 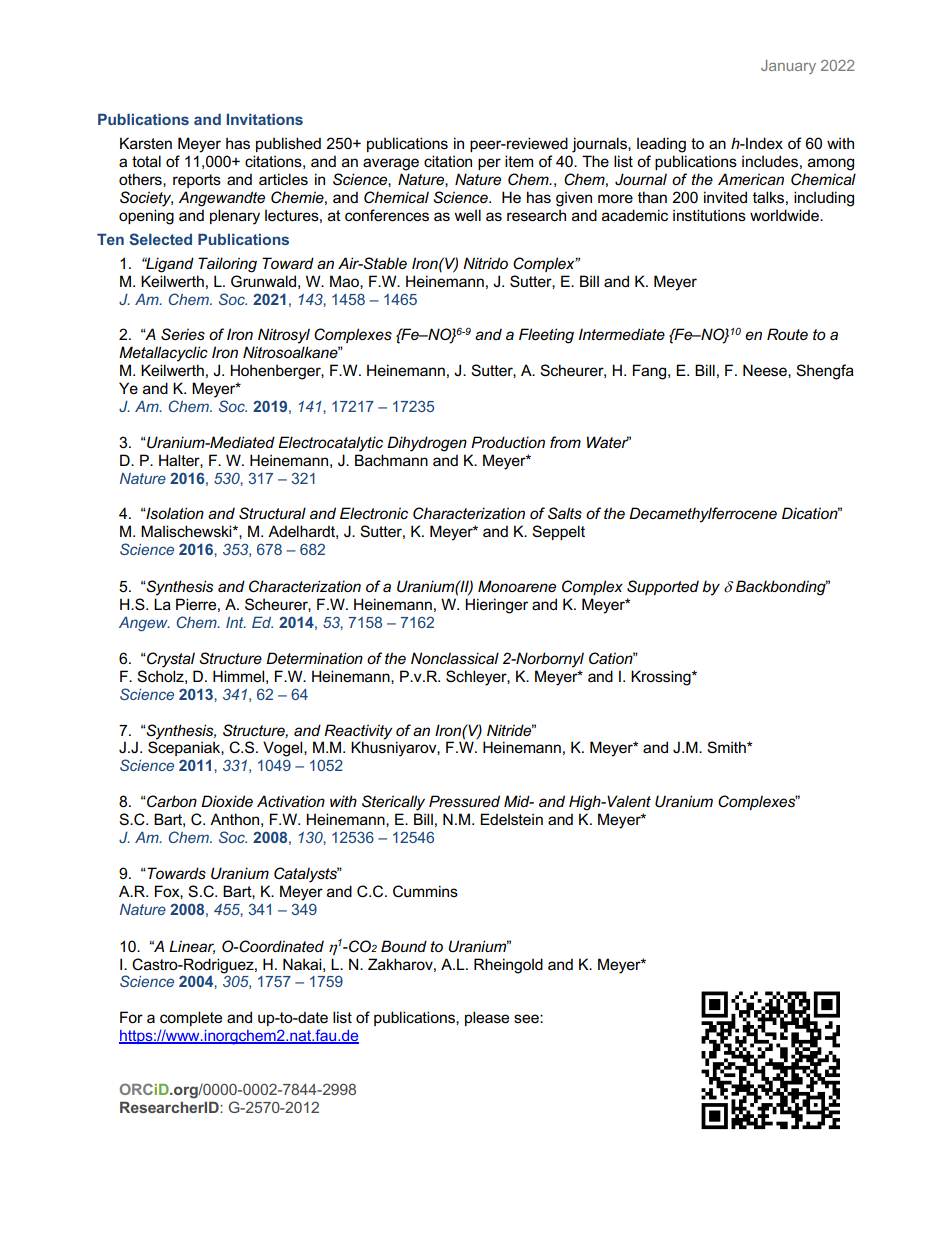 I want to click on Determination, so click(x=314, y=658).
